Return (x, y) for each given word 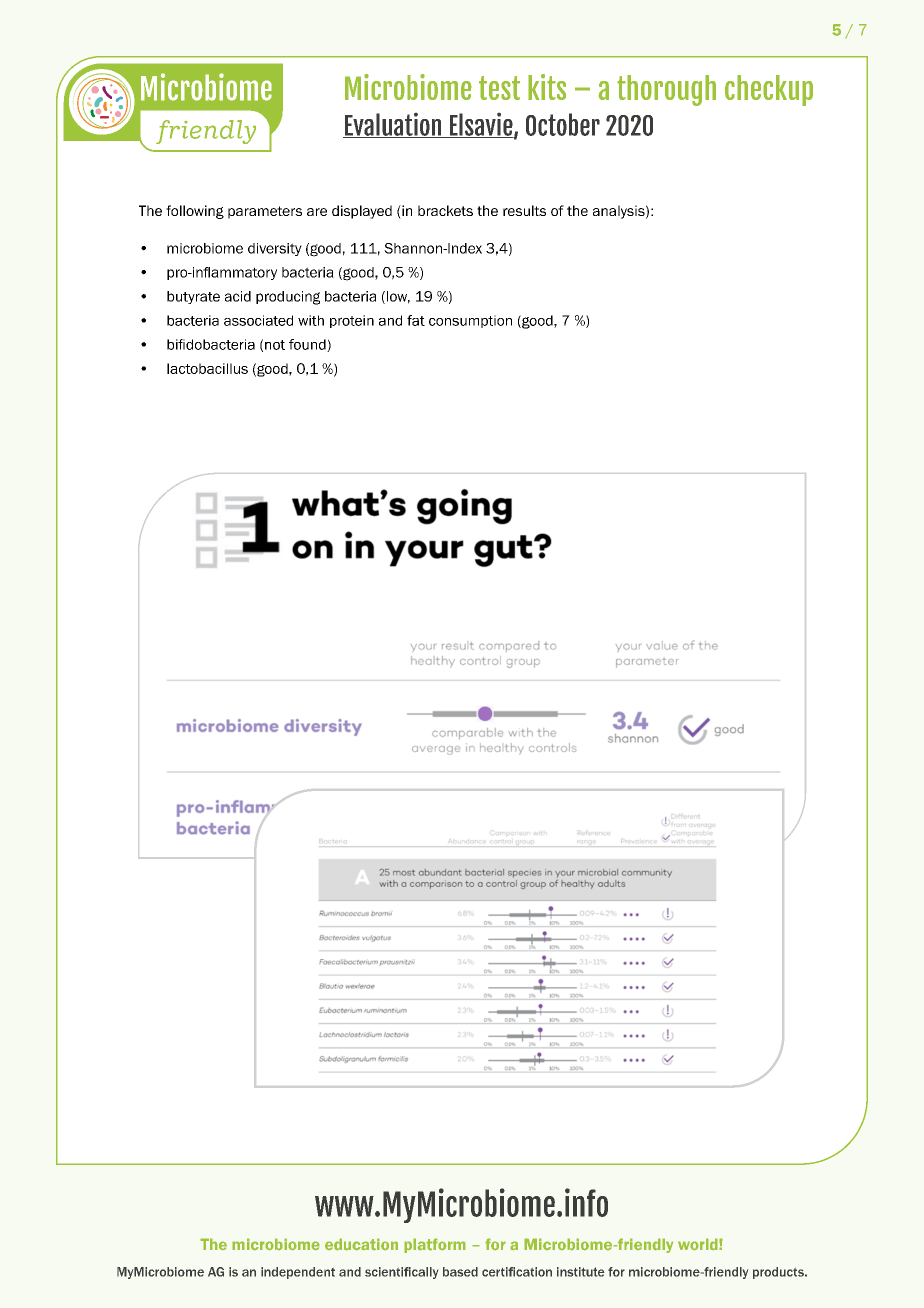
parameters (265, 212)
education (361, 1244)
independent (298, 1273)
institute (580, 1272)
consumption (470, 321)
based (460, 1272)
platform (435, 1245)
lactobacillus (207, 368)
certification (517, 1272)
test (499, 88)
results (524, 210)
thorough (666, 90)
